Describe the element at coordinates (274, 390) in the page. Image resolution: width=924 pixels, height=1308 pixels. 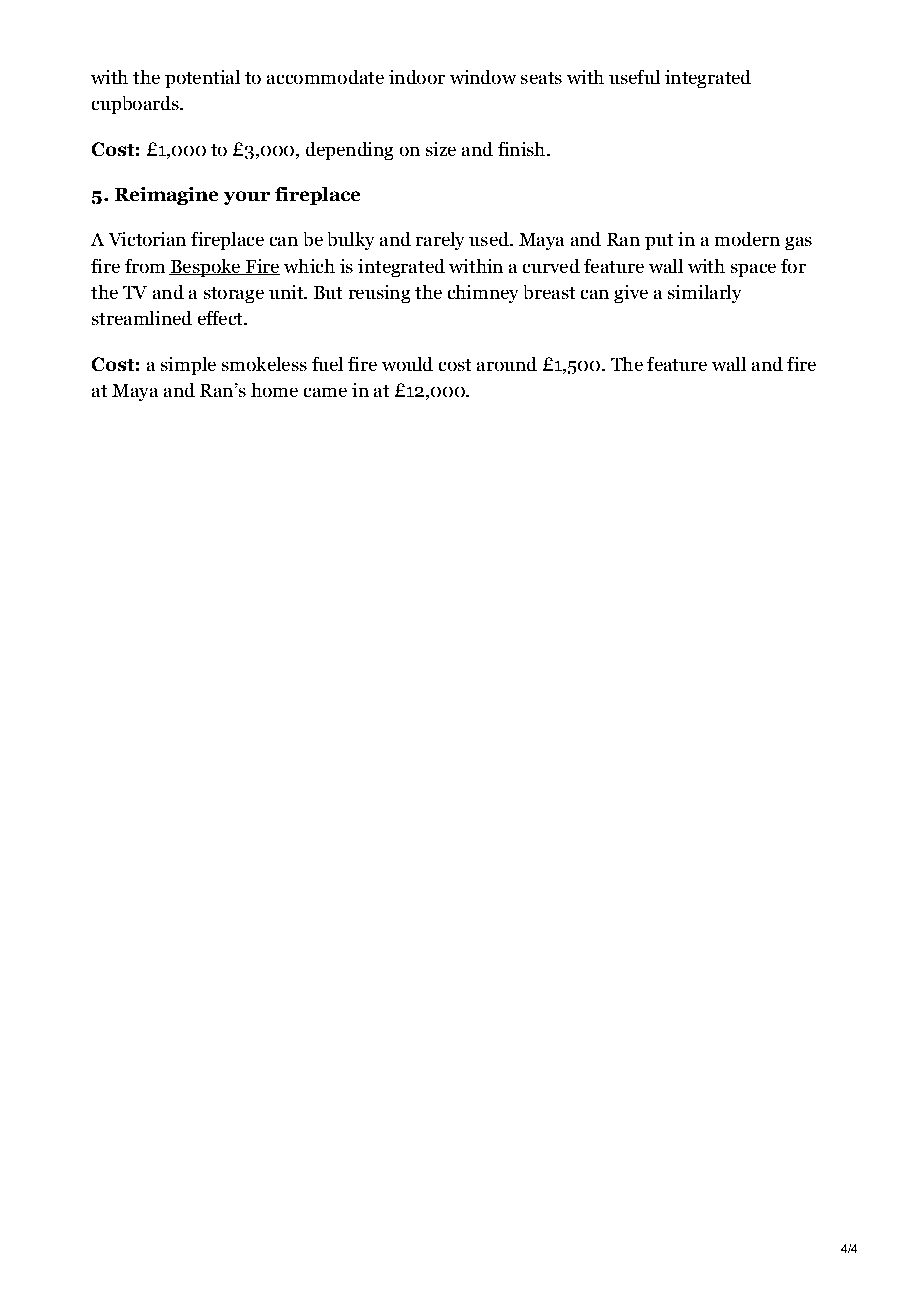
I see `home` at that location.
